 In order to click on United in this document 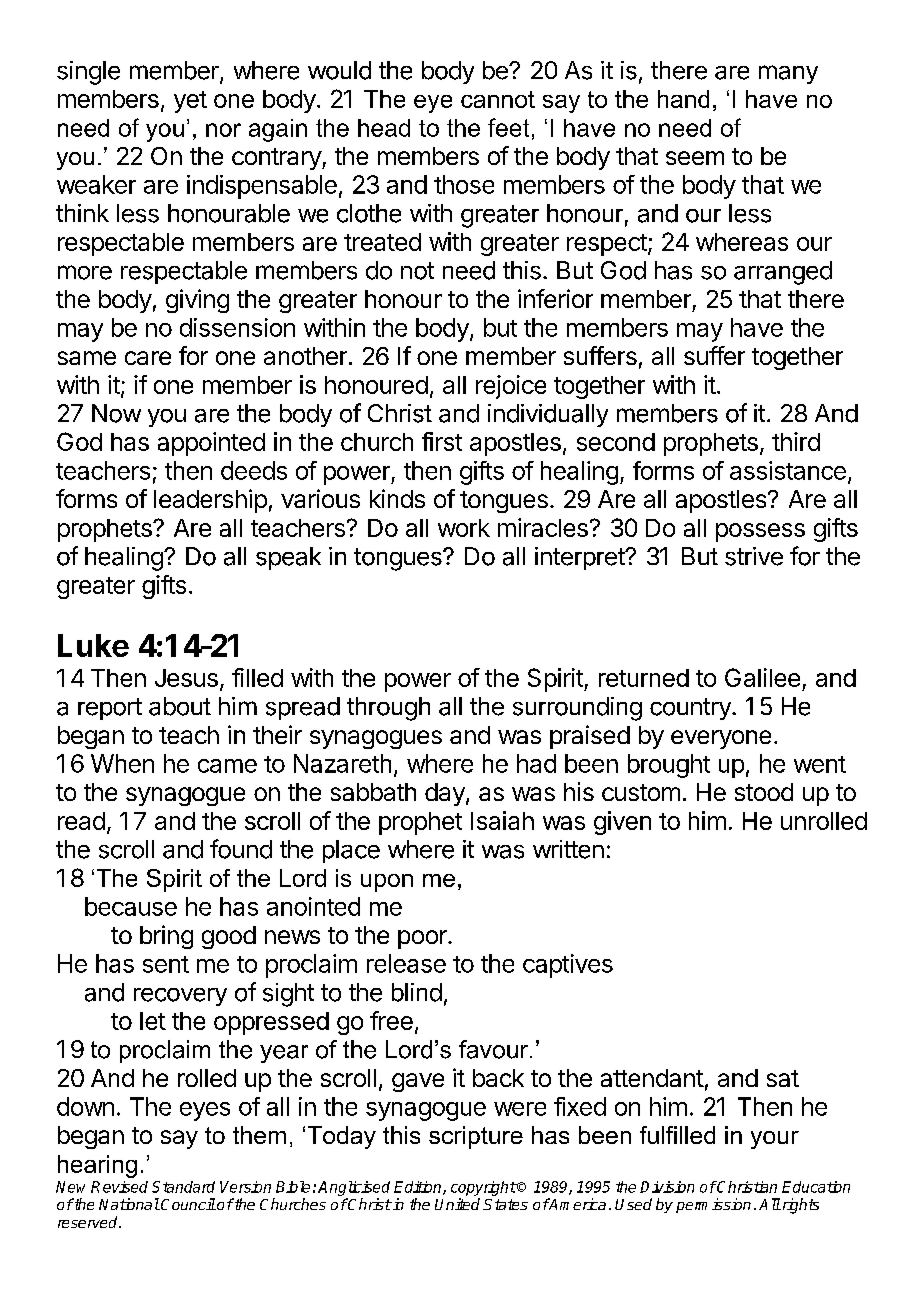, I will do `click(457, 1204)`.
